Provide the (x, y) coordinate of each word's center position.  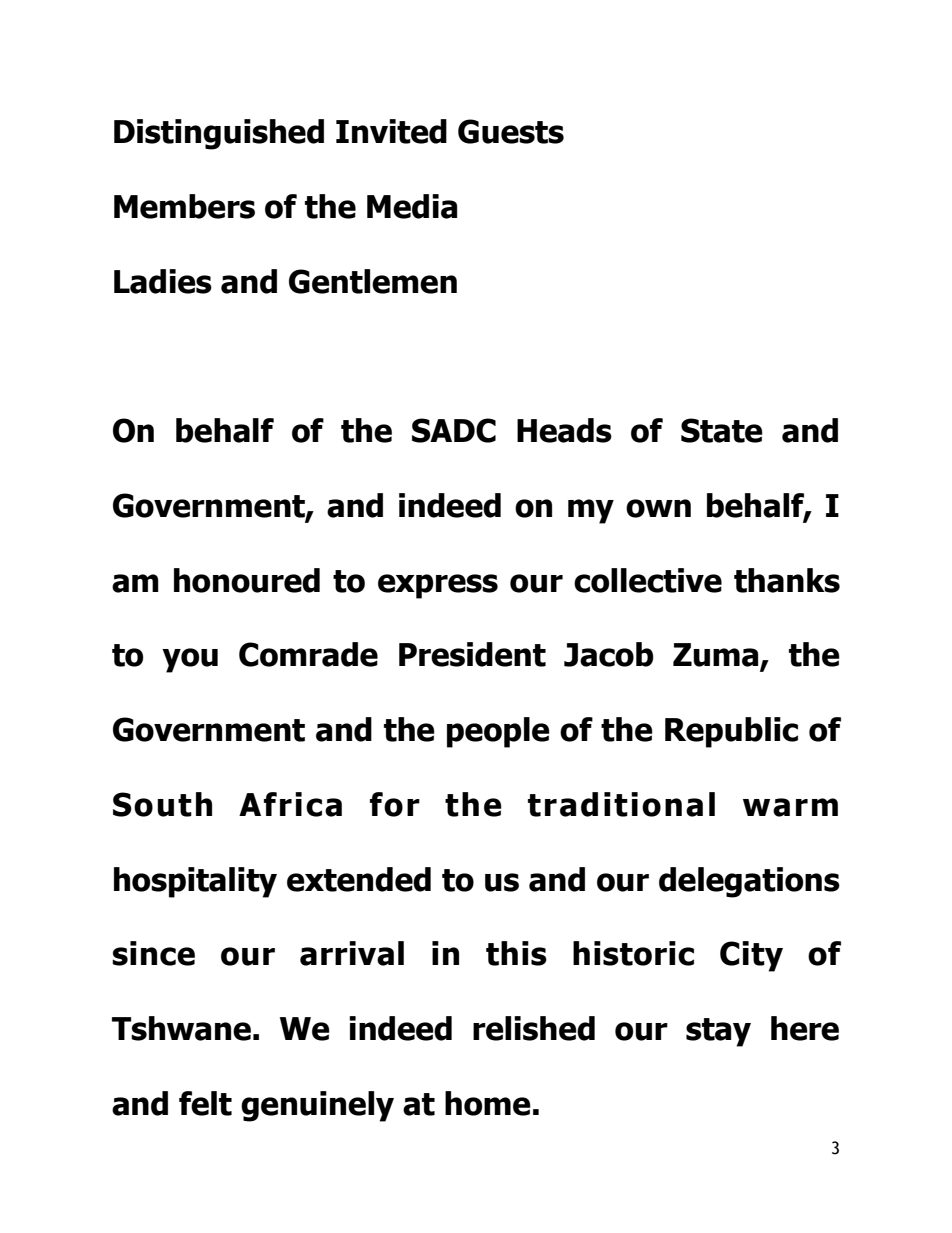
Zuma (717, 656)
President (472, 654)
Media (412, 206)
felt (205, 1103)
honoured (247, 580)
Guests (511, 131)
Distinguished (219, 134)
